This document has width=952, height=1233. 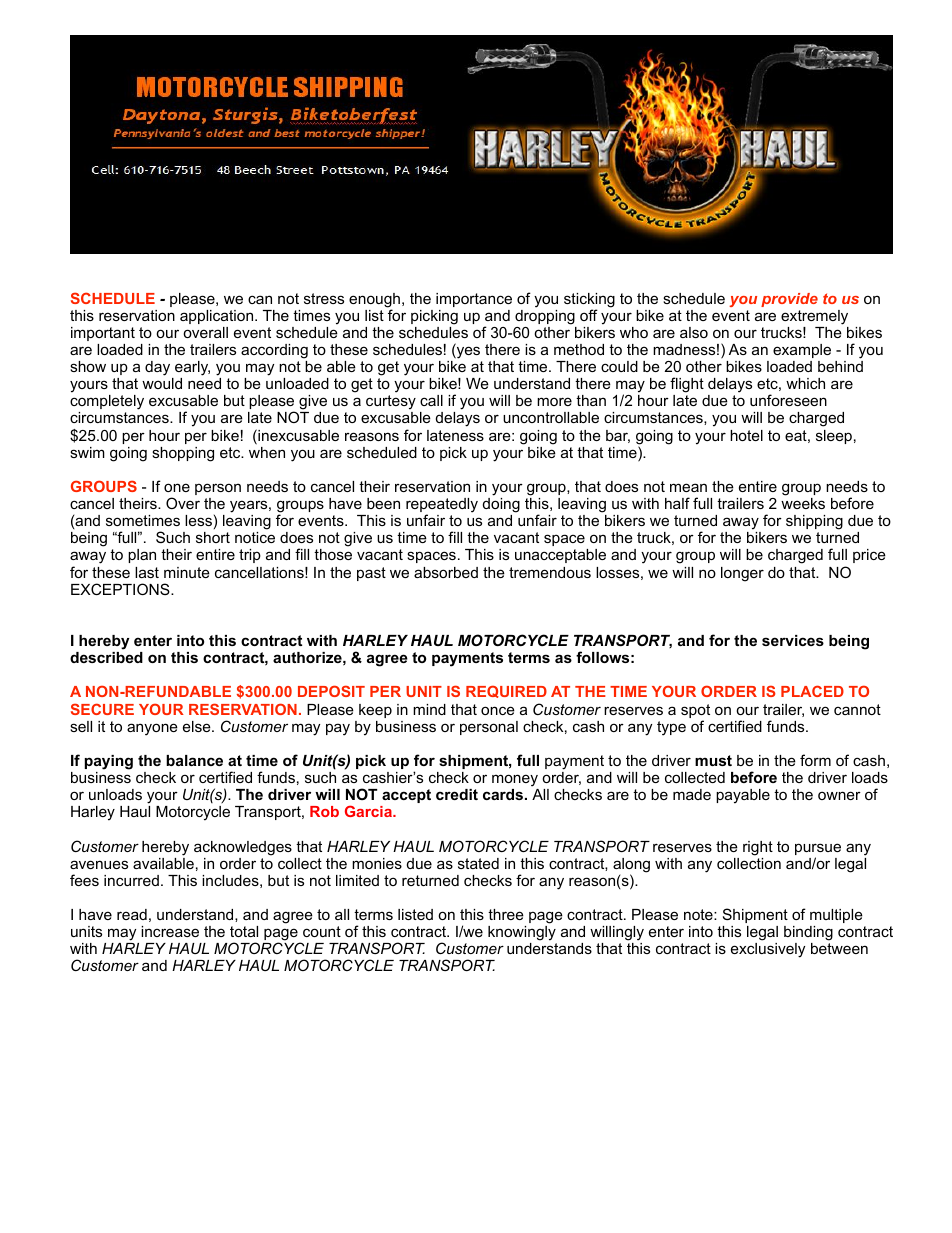 I want to click on once, so click(x=498, y=710).
